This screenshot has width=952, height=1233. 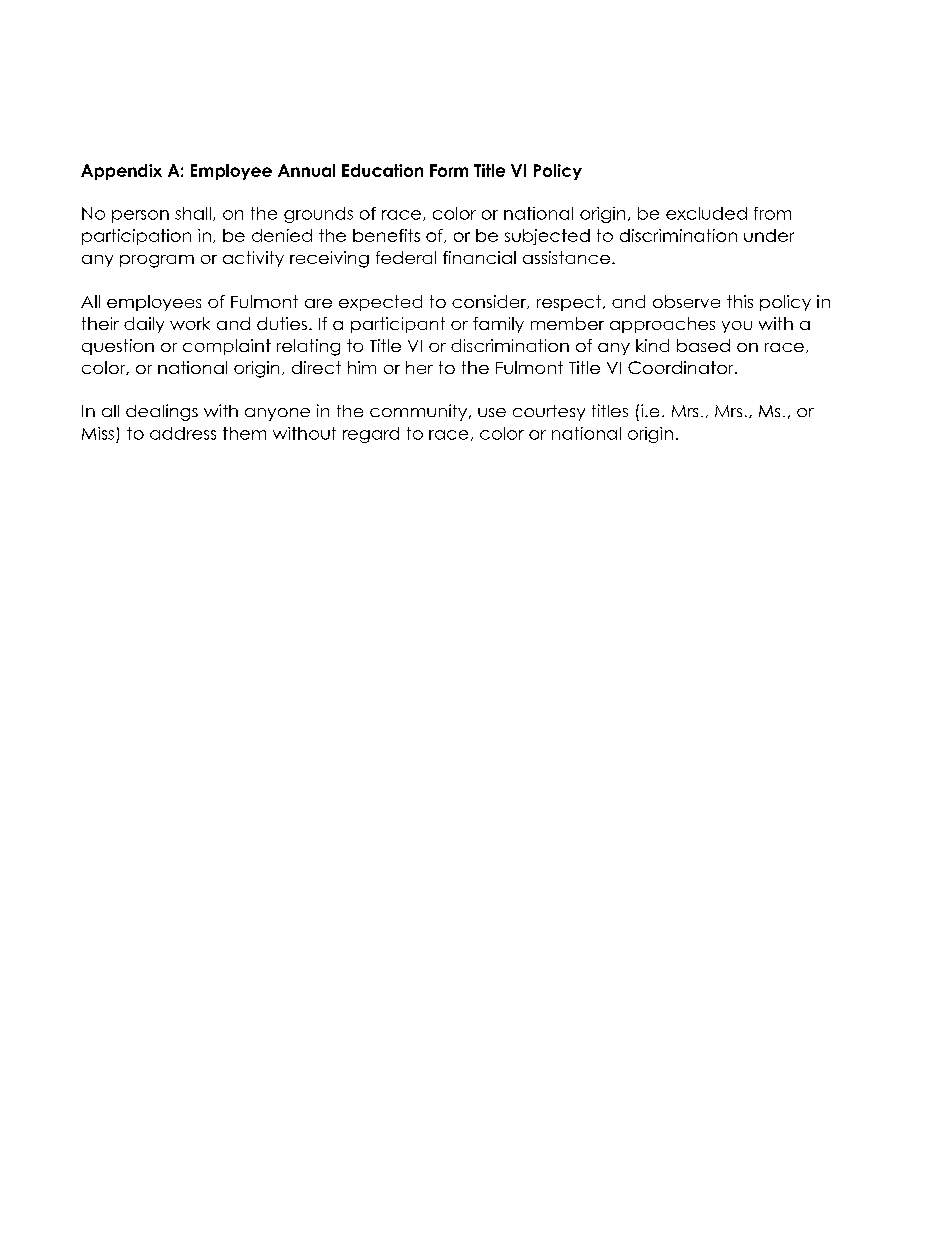 What do you see at coordinates (706, 213) in the screenshot?
I see `excluded` at bounding box center [706, 213].
